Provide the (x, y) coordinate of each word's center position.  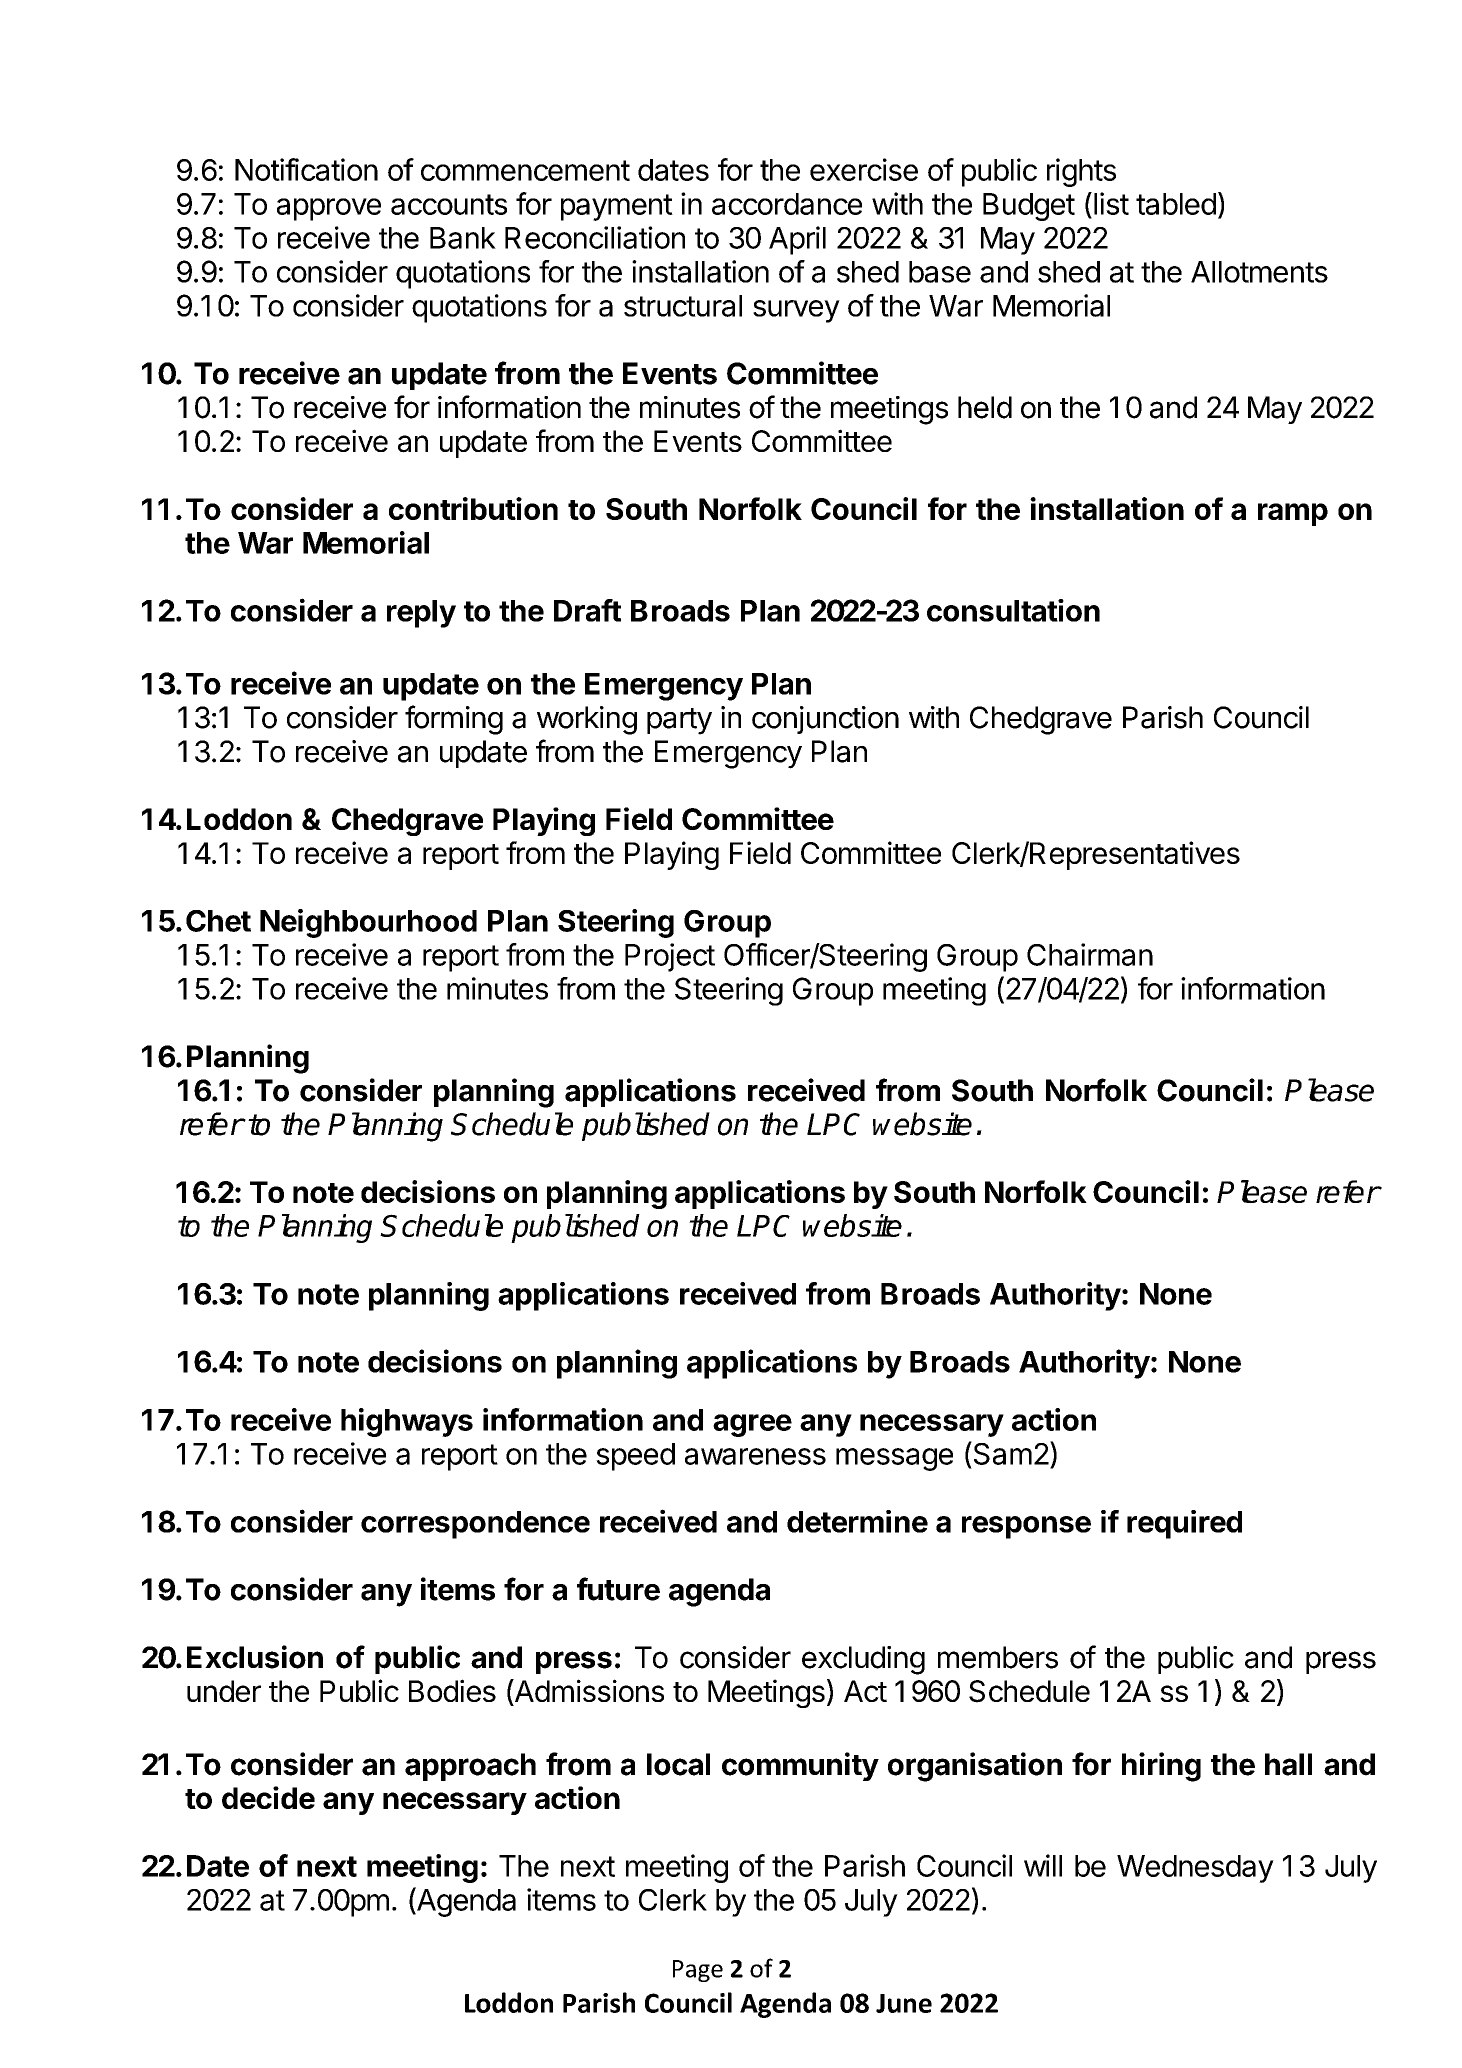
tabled (1176, 204)
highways (407, 1422)
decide (268, 1797)
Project (670, 957)
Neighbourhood (368, 923)
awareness (755, 1456)
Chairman (1090, 954)
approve (329, 209)
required (1184, 1524)
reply (421, 614)
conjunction (825, 720)
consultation (1013, 610)
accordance (787, 204)
